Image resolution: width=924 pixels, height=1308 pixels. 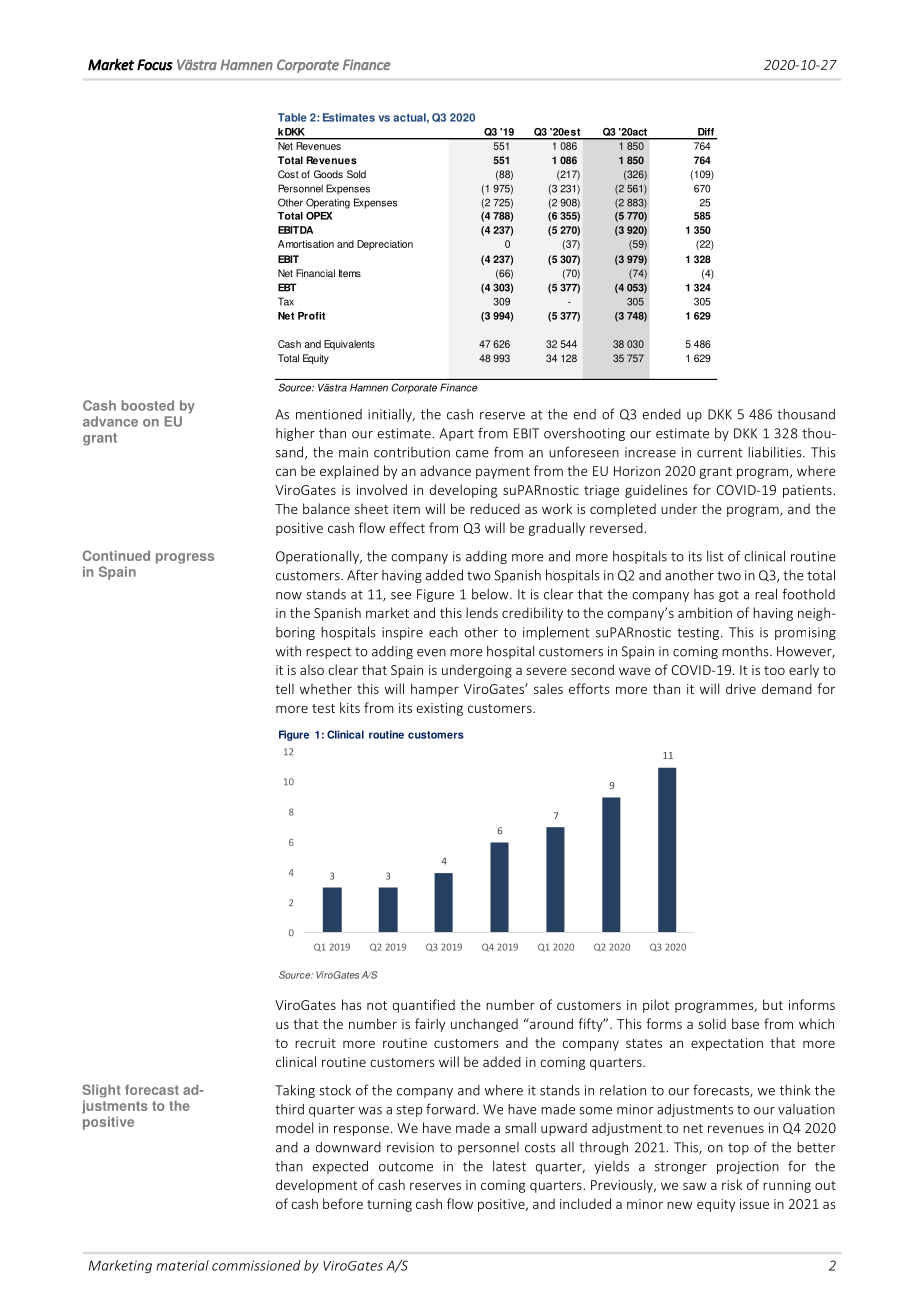 What do you see at coordinates (182, 1265) in the screenshot?
I see `material` at bounding box center [182, 1265].
